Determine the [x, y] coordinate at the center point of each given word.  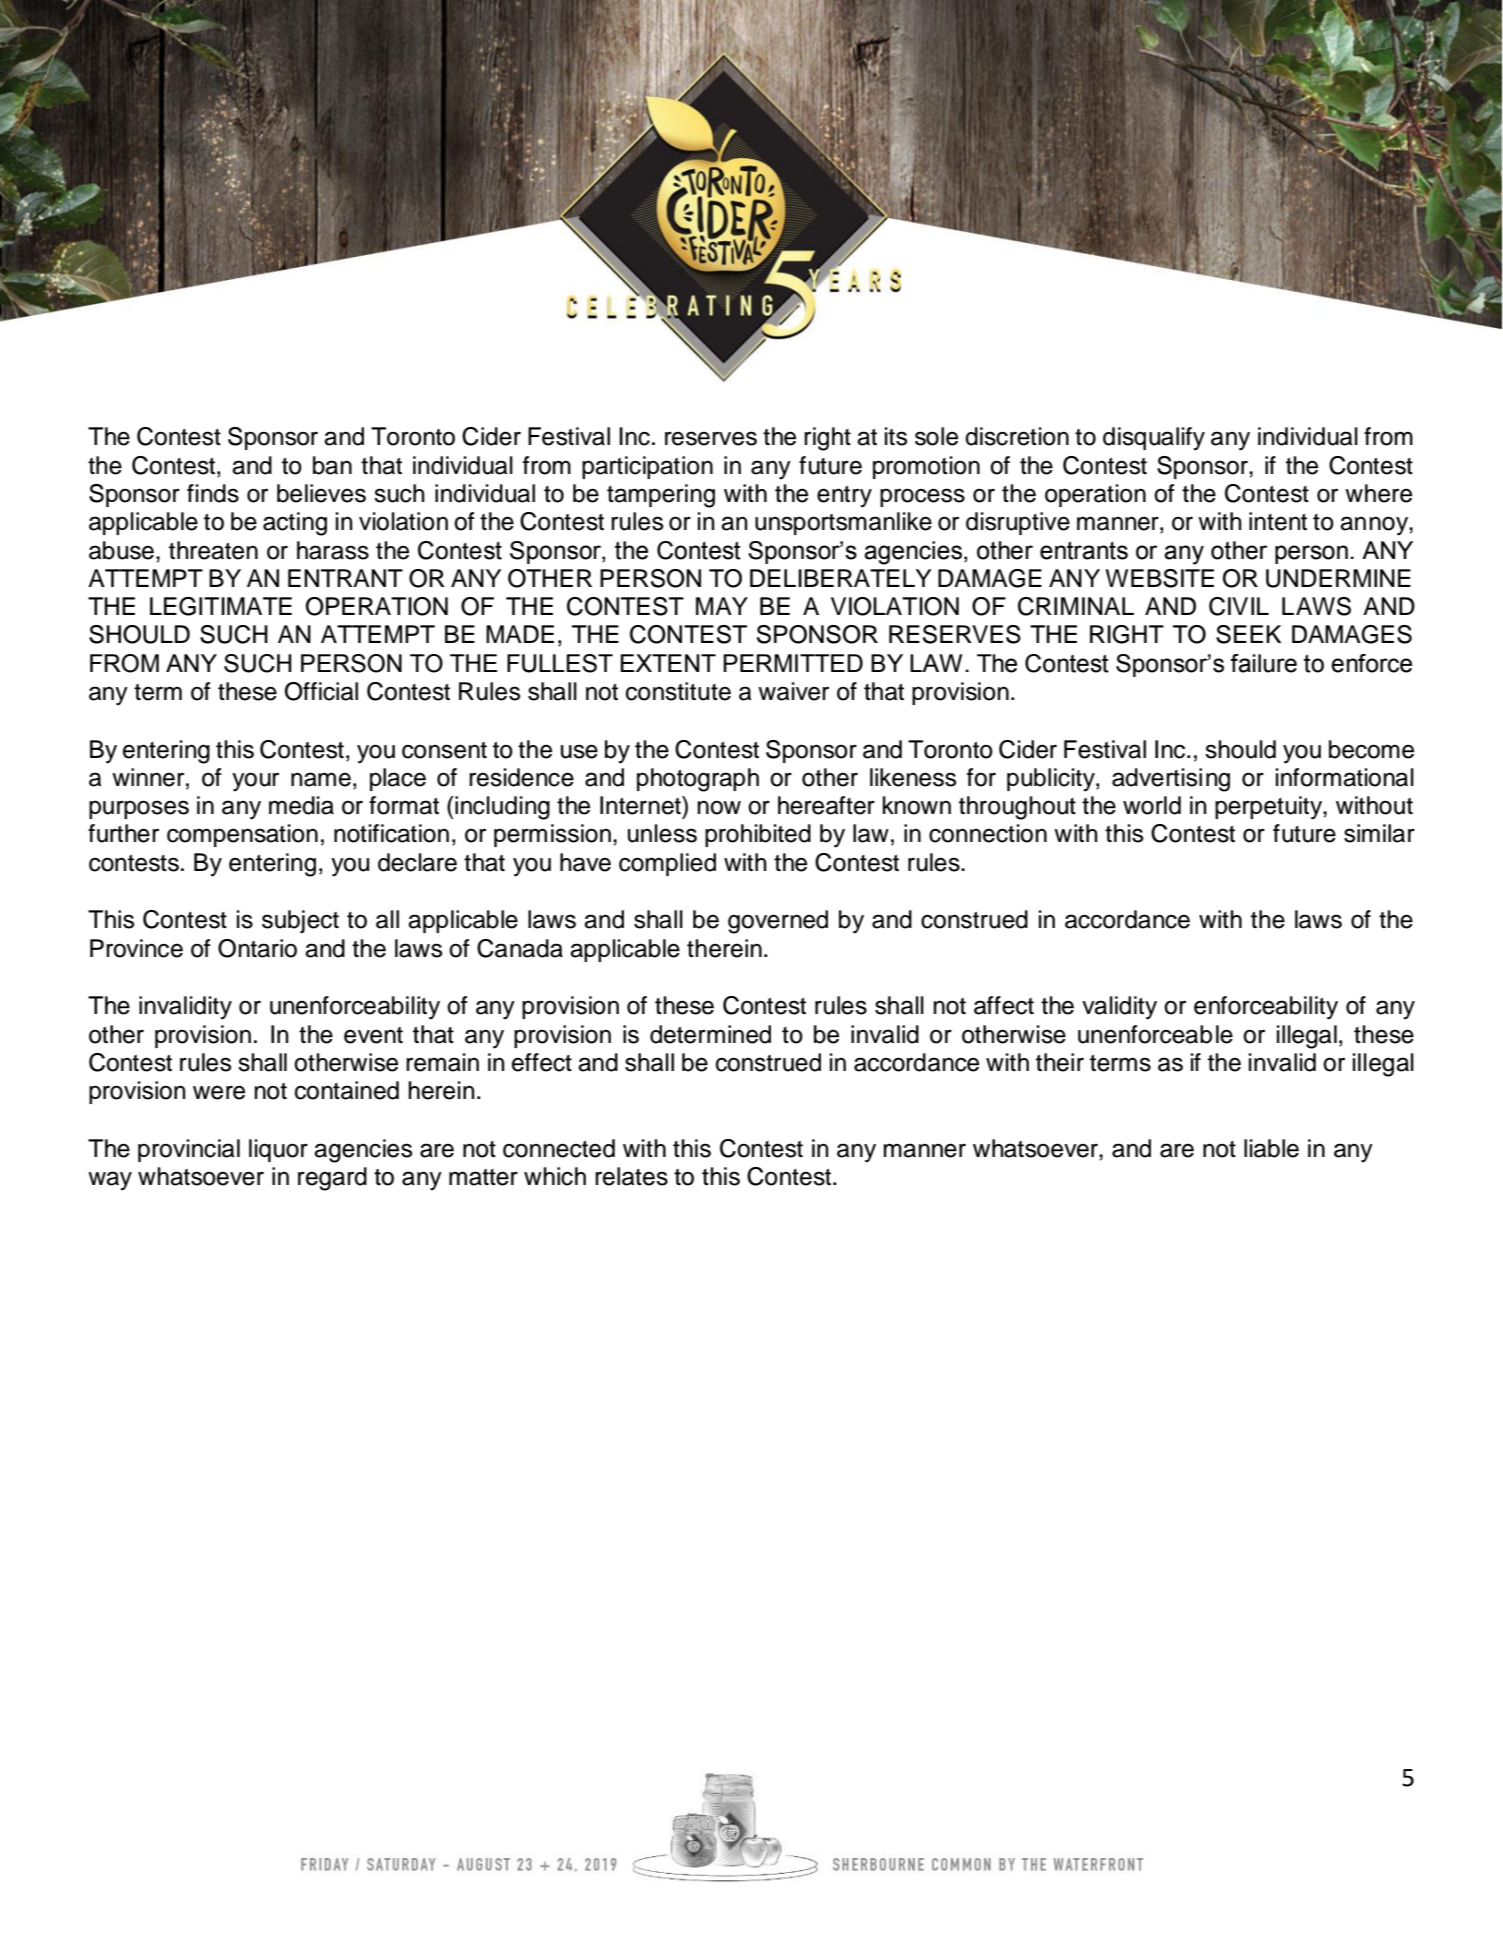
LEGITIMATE [221, 606]
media [301, 805]
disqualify [1154, 439]
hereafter [826, 805]
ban [332, 465]
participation [647, 467]
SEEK [1248, 634]
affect [1004, 1005]
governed [778, 922]
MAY [722, 606]
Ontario [257, 948]
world [1152, 805]
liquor [278, 1150]
